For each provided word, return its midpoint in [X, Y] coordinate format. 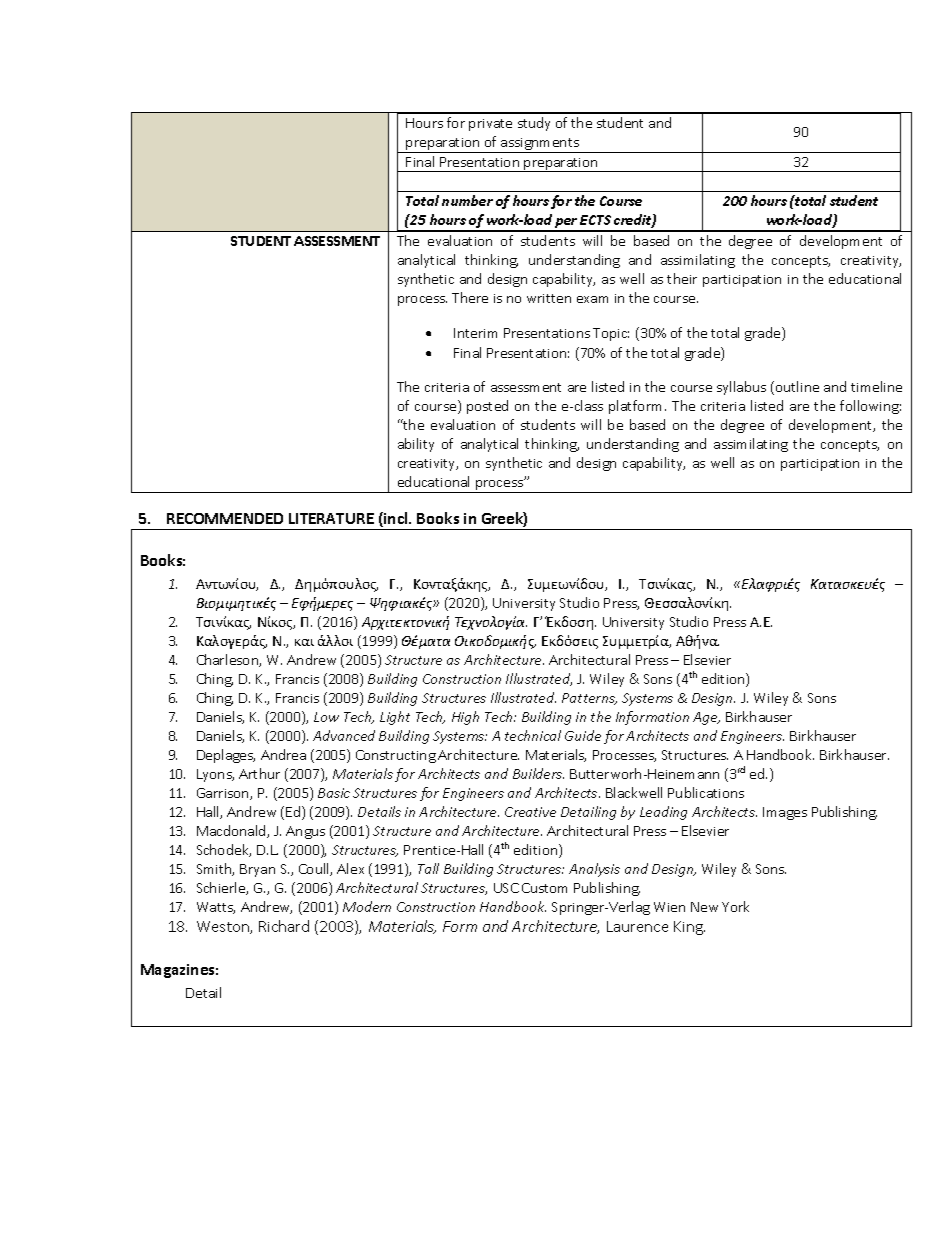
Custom [544, 888]
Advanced [344, 735]
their [682, 278]
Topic [611, 334]
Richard [284, 926]
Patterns [589, 699]
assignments [540, 145]
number [467, 200]
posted [487, 407]
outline [797, 386]
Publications [706, 792]
